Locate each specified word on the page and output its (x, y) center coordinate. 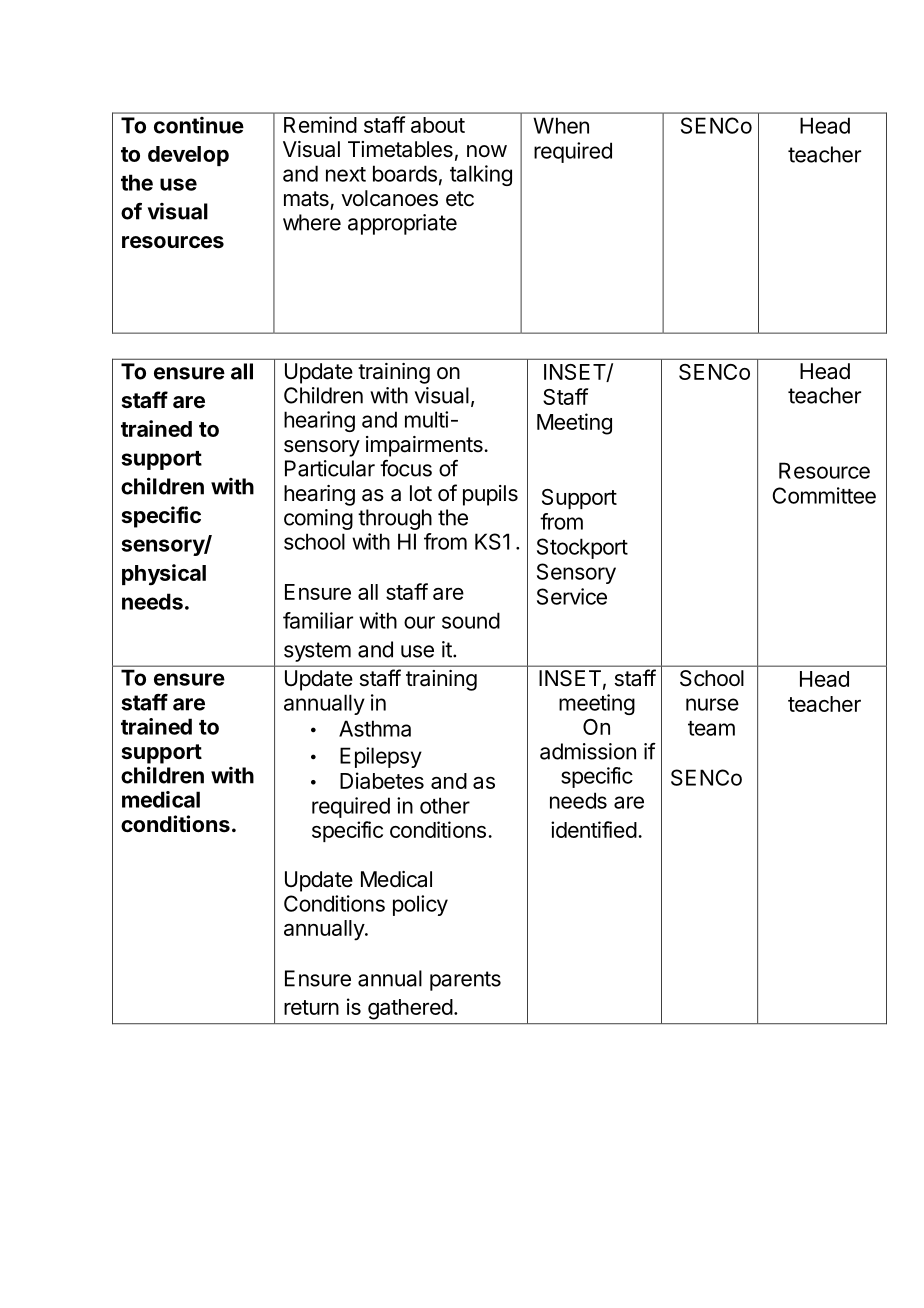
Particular (330, 468)
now (487, 151)
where (312, 222)
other (445, 805)
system (317, 652)
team (711, 728)
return (311, 1007)
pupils (490, 495)
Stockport (582, 548)
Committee (824, 495)
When (561, 125)
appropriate (402, 224)
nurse (712, 704)
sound (471, 620)
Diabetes (382, 780)
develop (188, 156)
